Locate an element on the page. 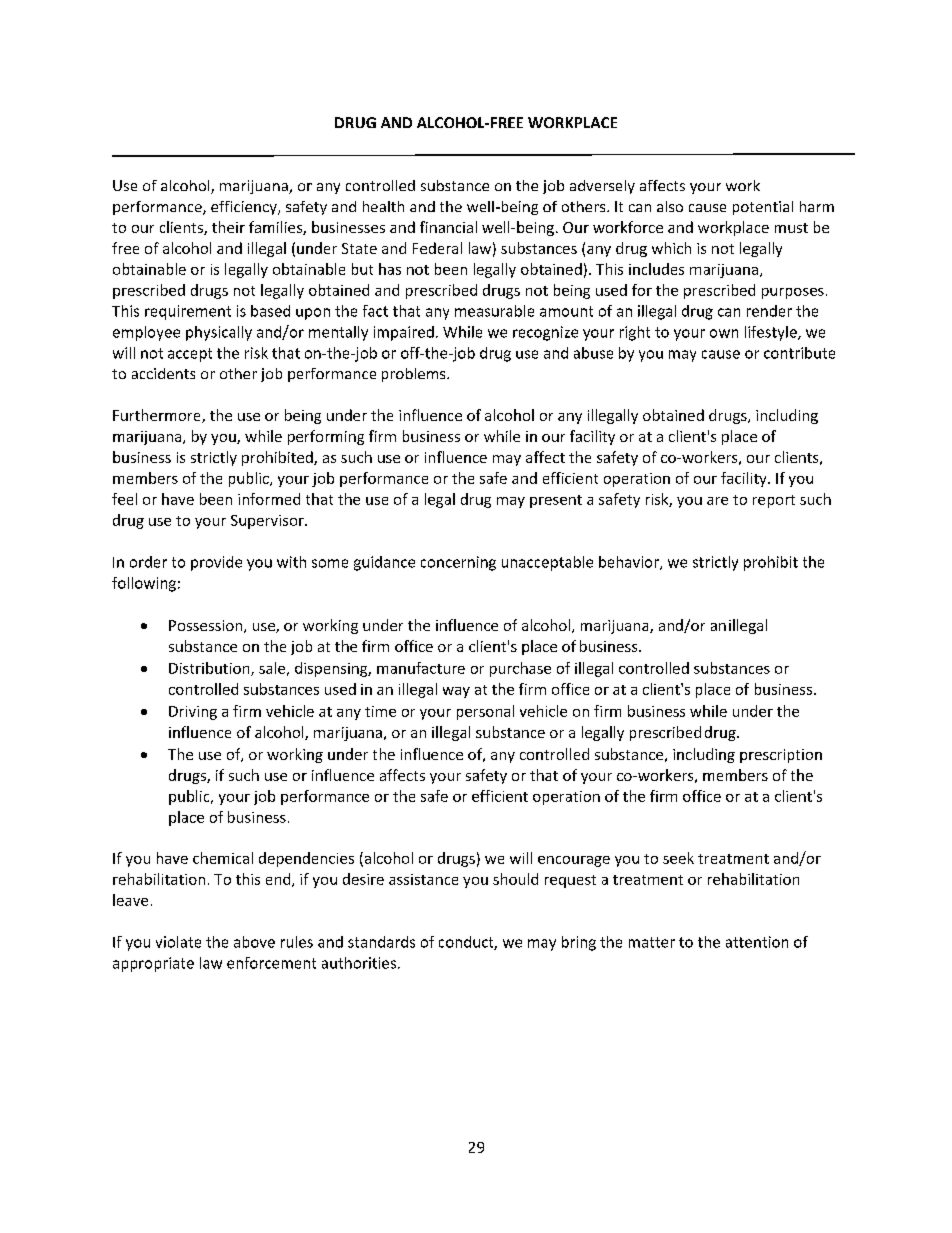  potential is located at coordinates (763, 208).
